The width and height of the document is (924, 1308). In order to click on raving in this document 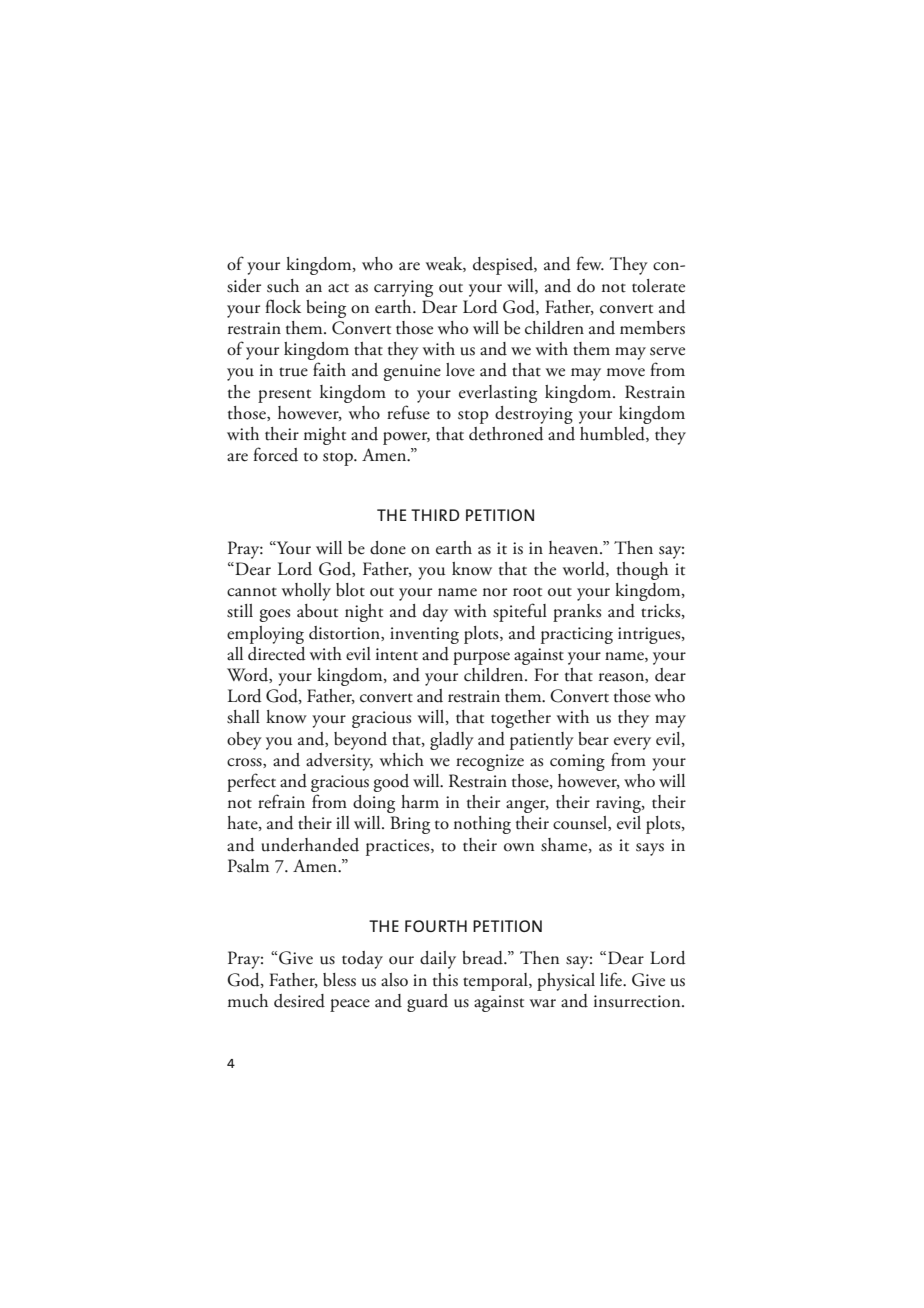, I will do `click(619, 804)`.
